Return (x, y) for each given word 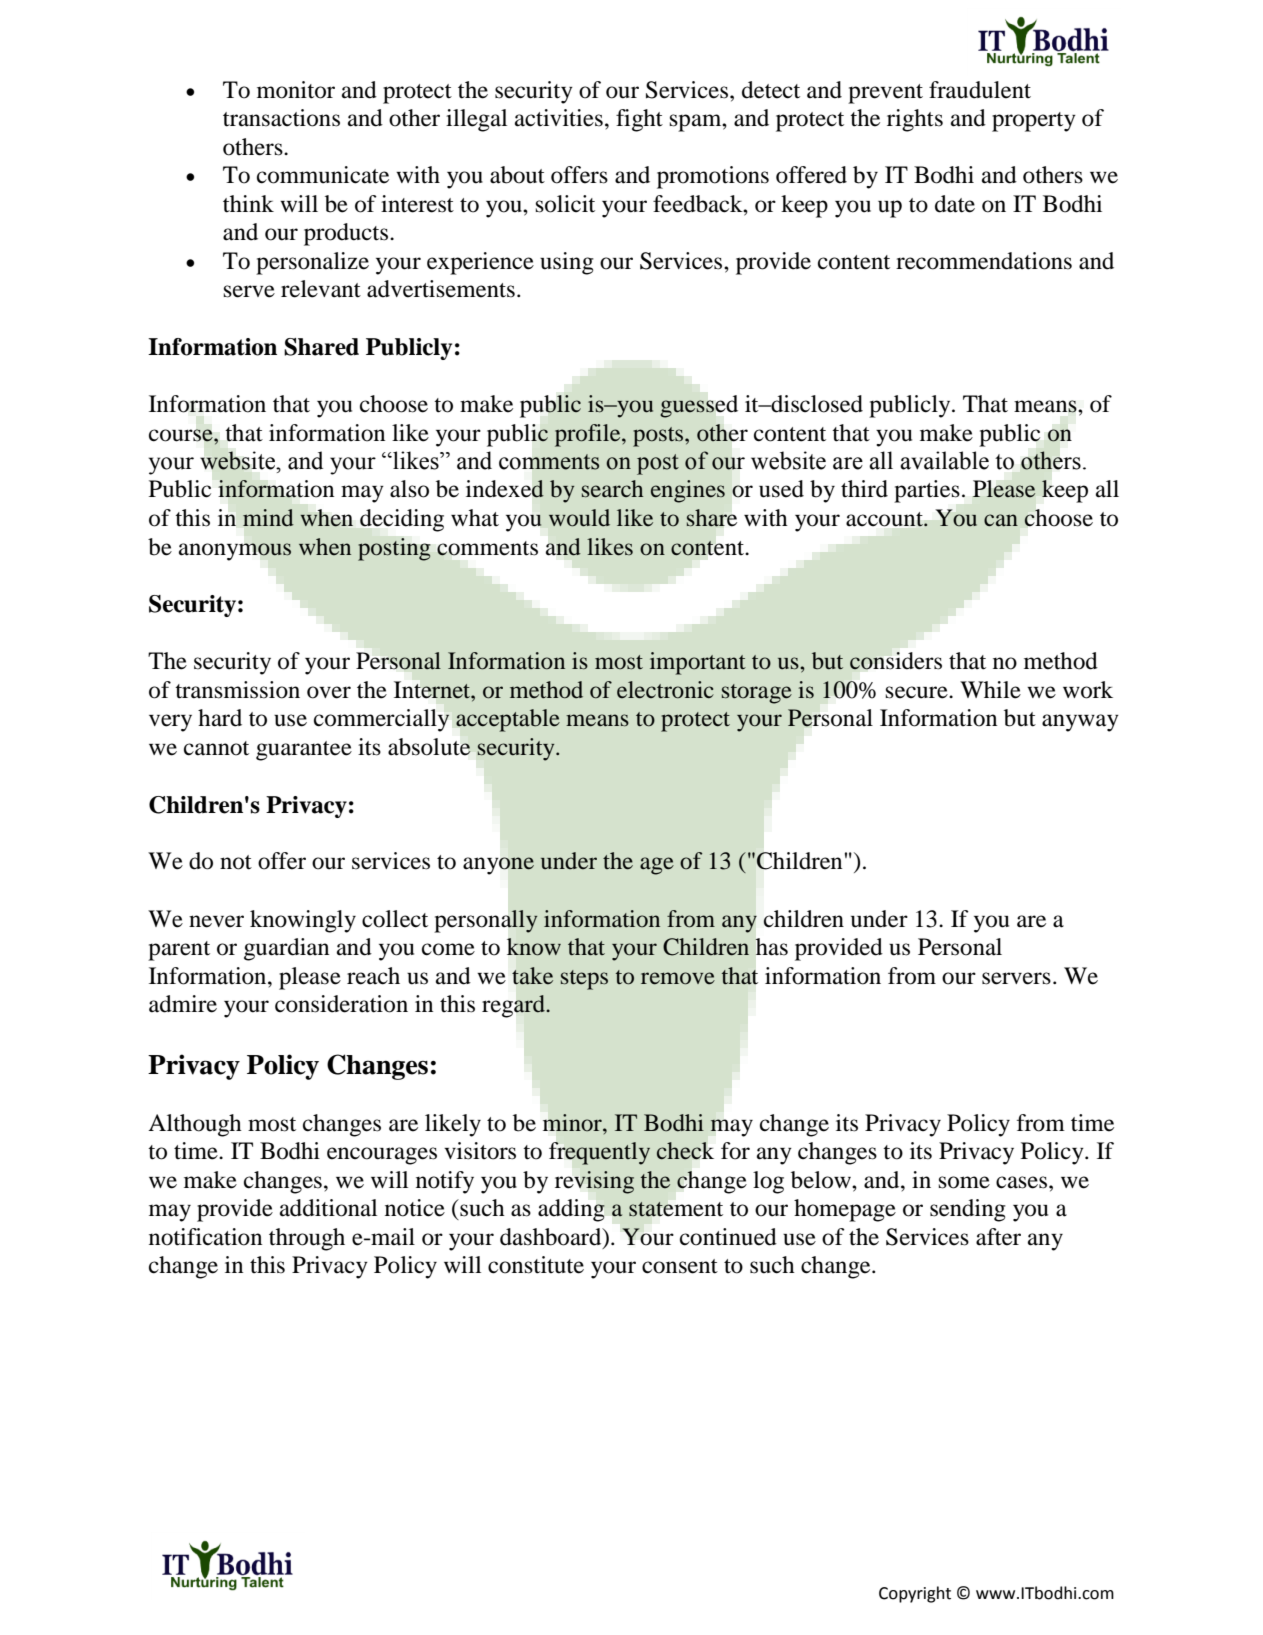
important (698, 663)
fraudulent (980, 90)
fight (639, 120)
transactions (281, 118)
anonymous (235, 552)
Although (195, 1125)
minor (573, 1123)
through (307, 1239)
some (964, 1182)
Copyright (915, 1594)
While (990, 690)
